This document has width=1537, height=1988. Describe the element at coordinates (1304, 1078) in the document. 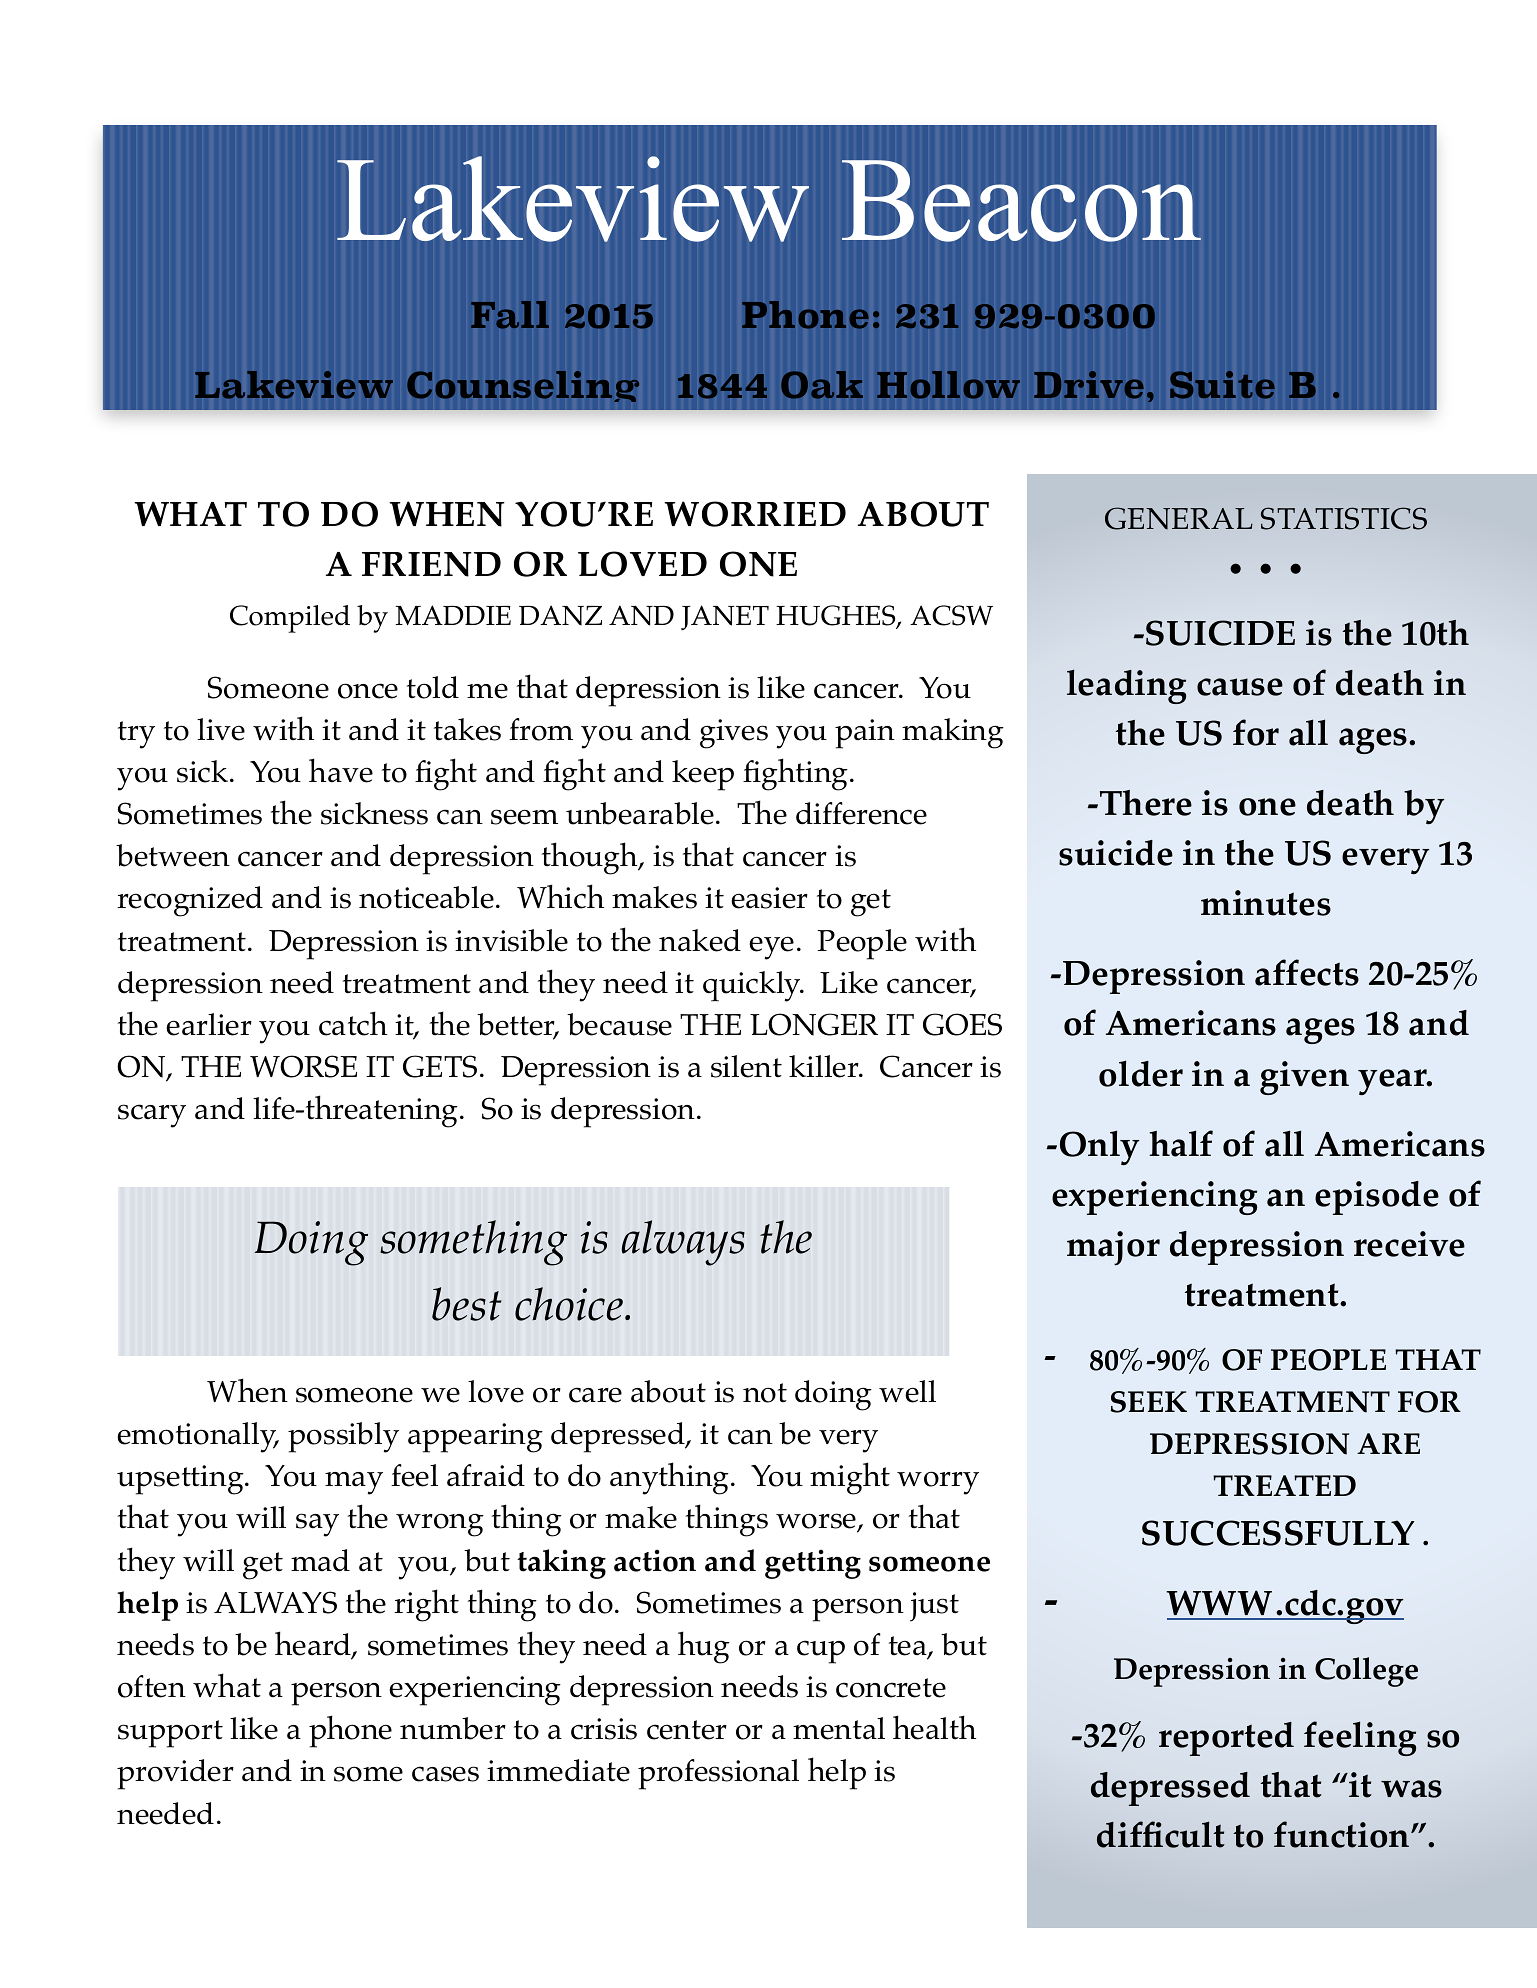

I see `given` at that location.
